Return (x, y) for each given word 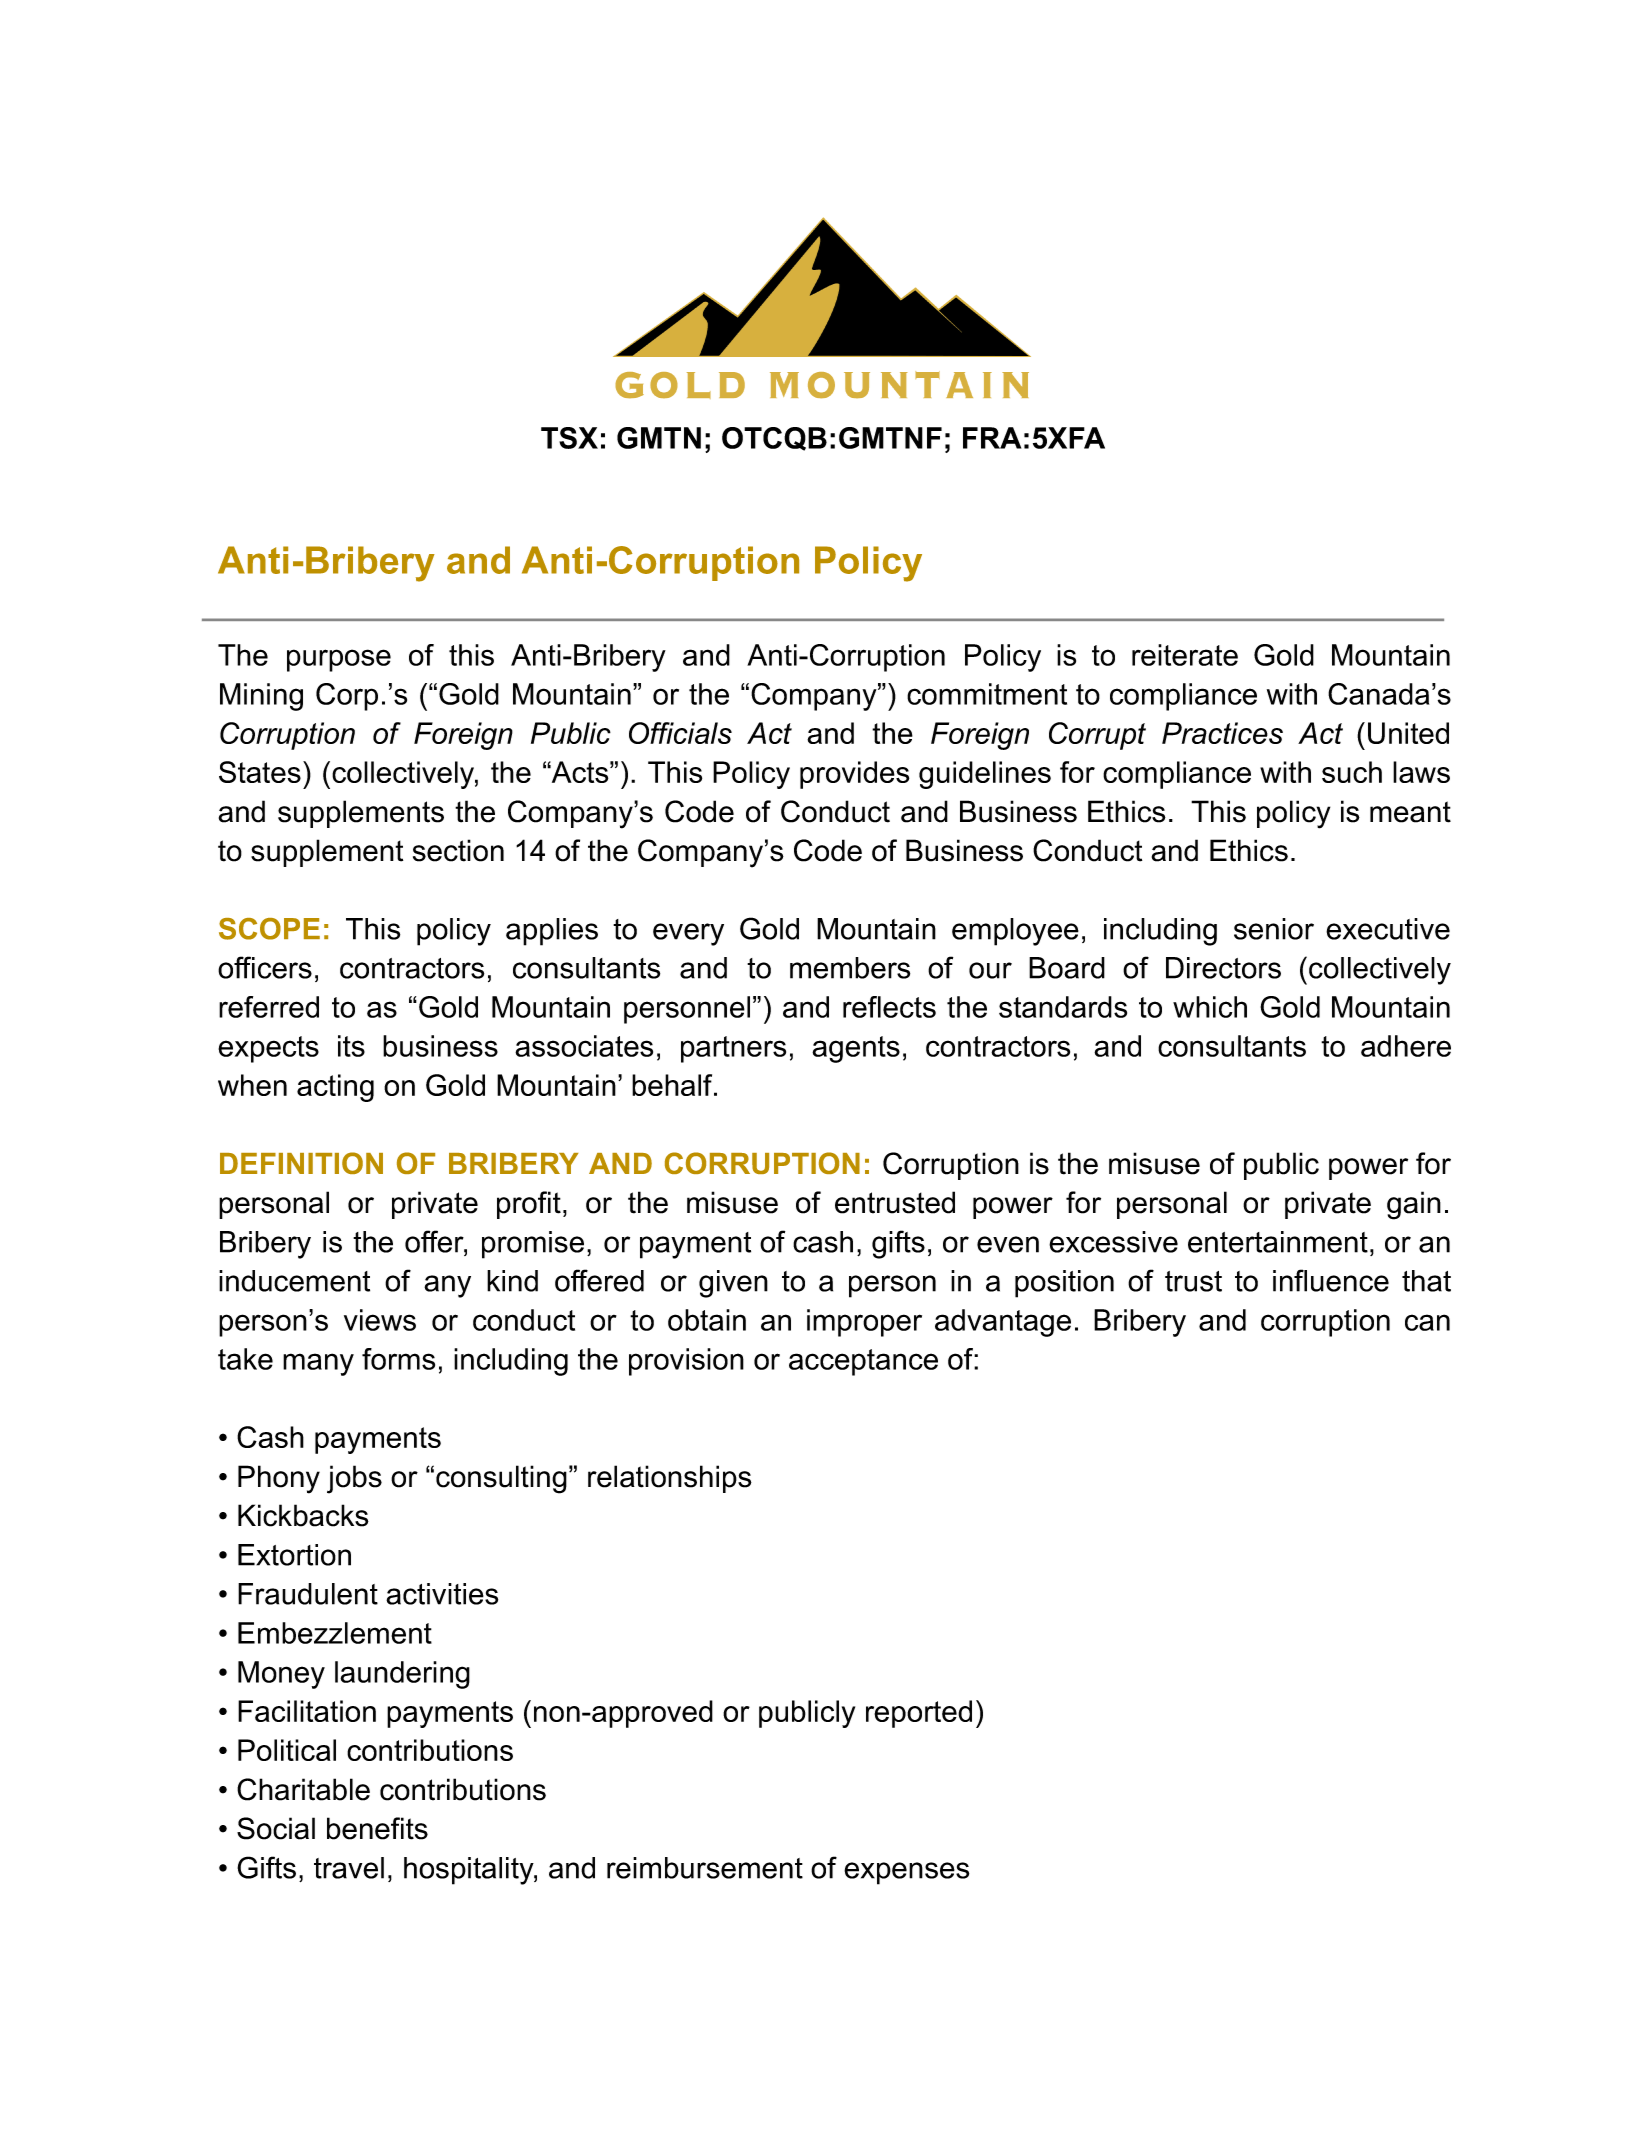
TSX (569, 438)
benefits (377, 1828)
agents (856, 1049)
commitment (987, 694)
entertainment (1278, 1242)
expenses (906, 1873)
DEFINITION (301, 1163)
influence (1331, 1280)
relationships (670, 1479)
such (1352, 772)
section (458, 850)
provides (854, 775)
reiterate (1185, 655)
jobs (354, 1479)
